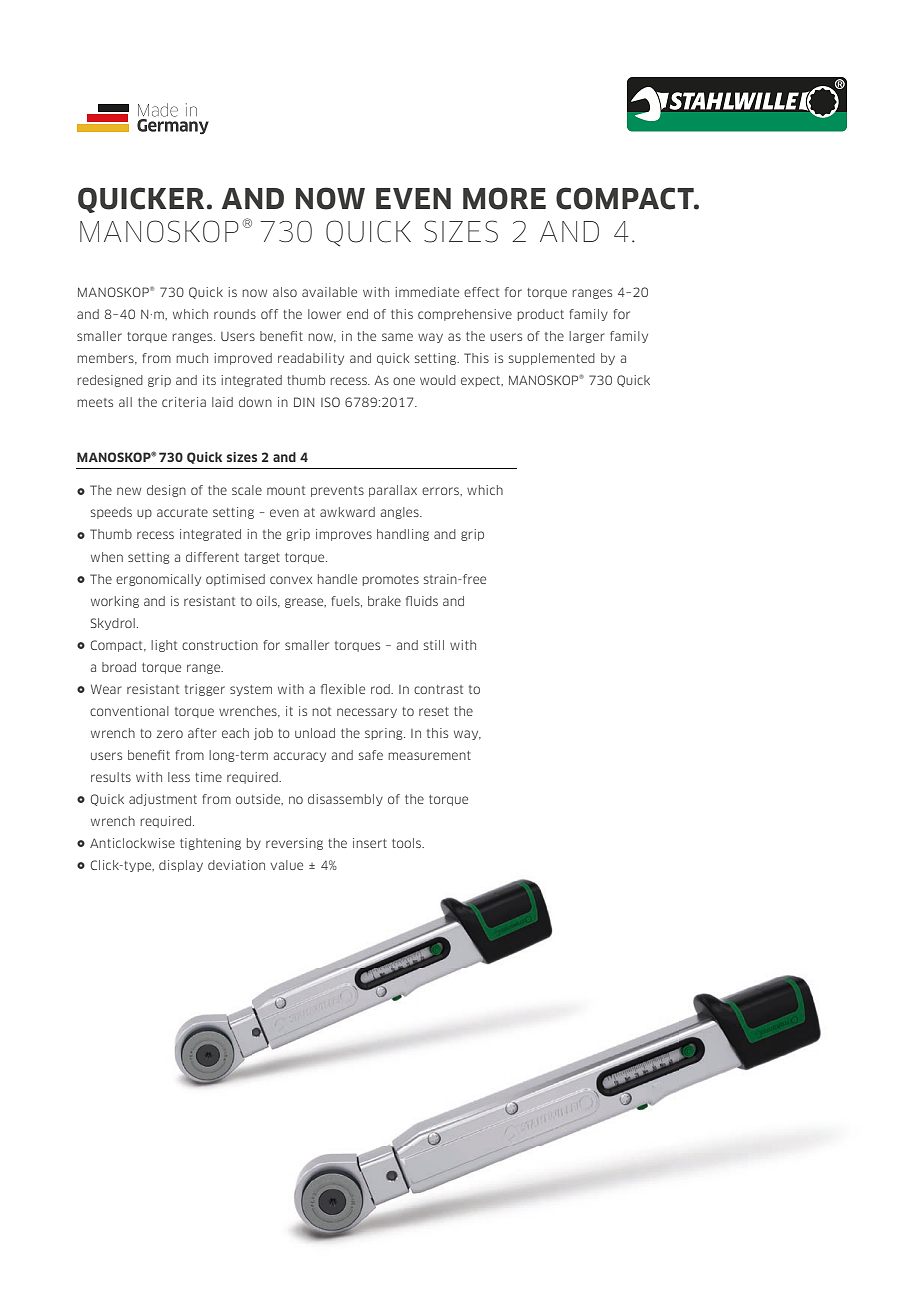 The image size is (924, 1308). I want to click on zero, so click(170, 734).
